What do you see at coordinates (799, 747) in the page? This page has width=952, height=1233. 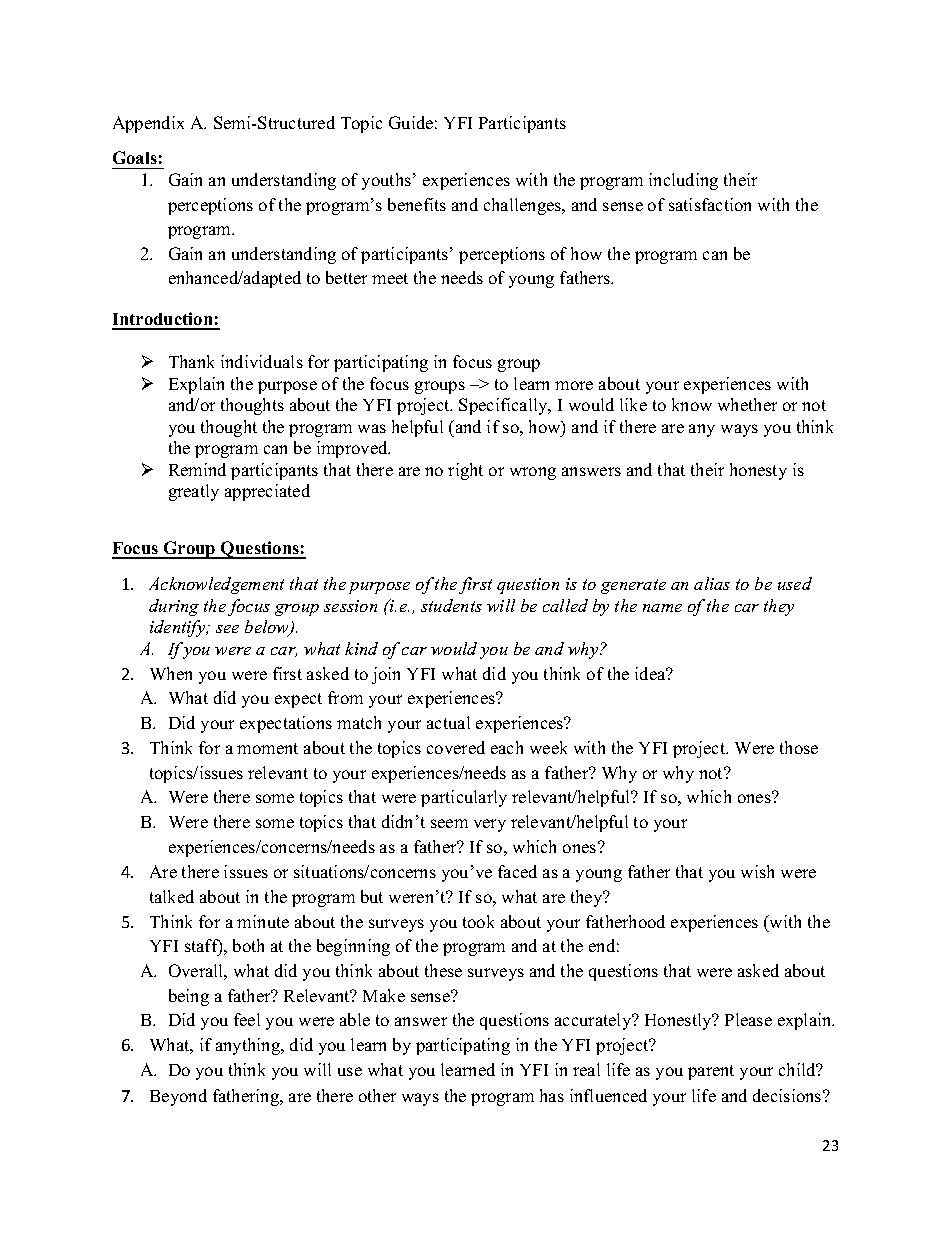 I see `those` at bounding box center [799, 747].
